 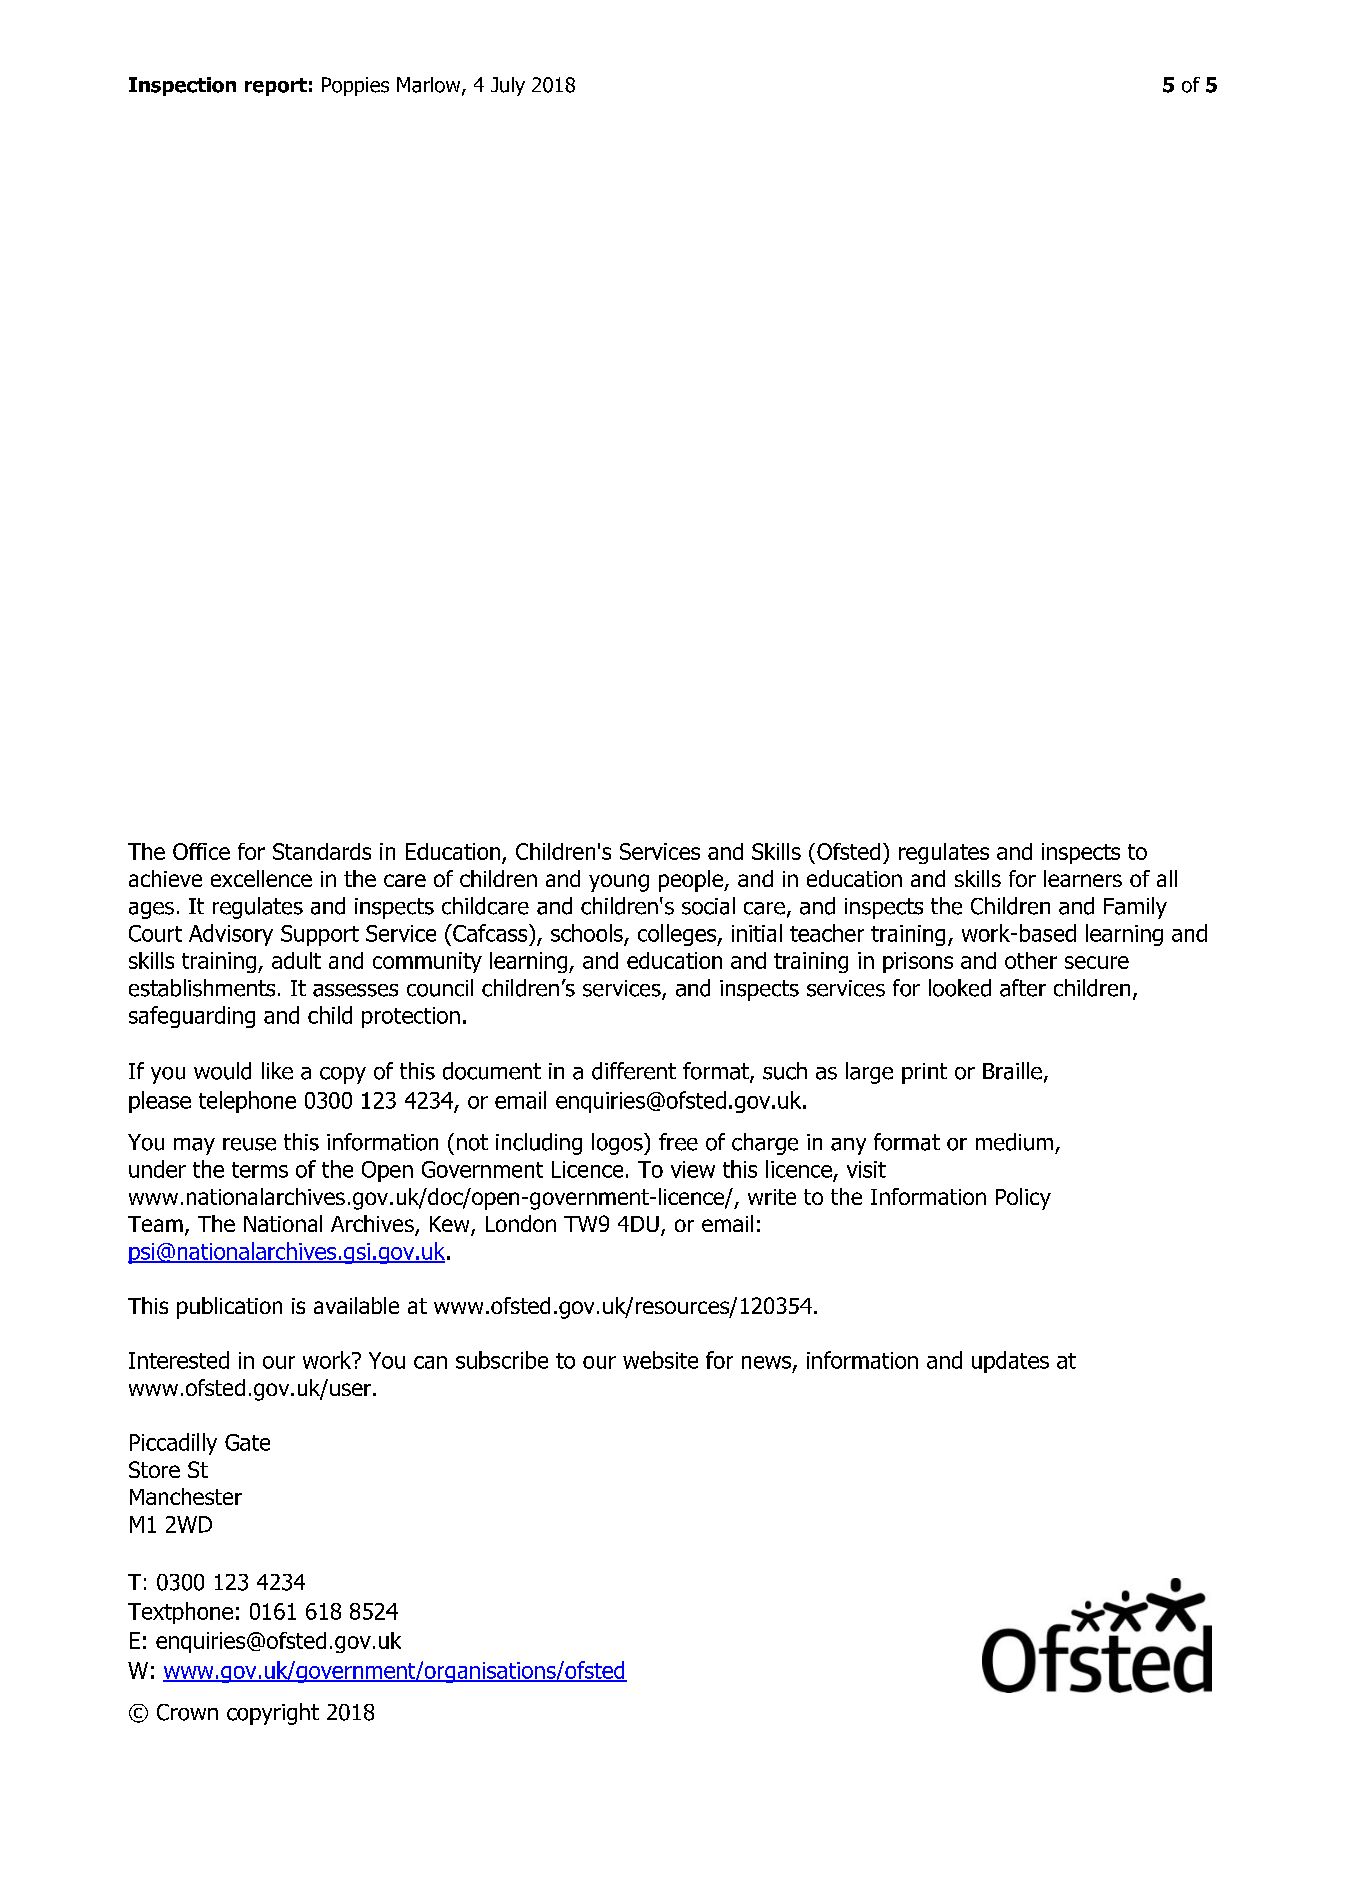 I want to click on excellence, so click(x=261, y=878).
